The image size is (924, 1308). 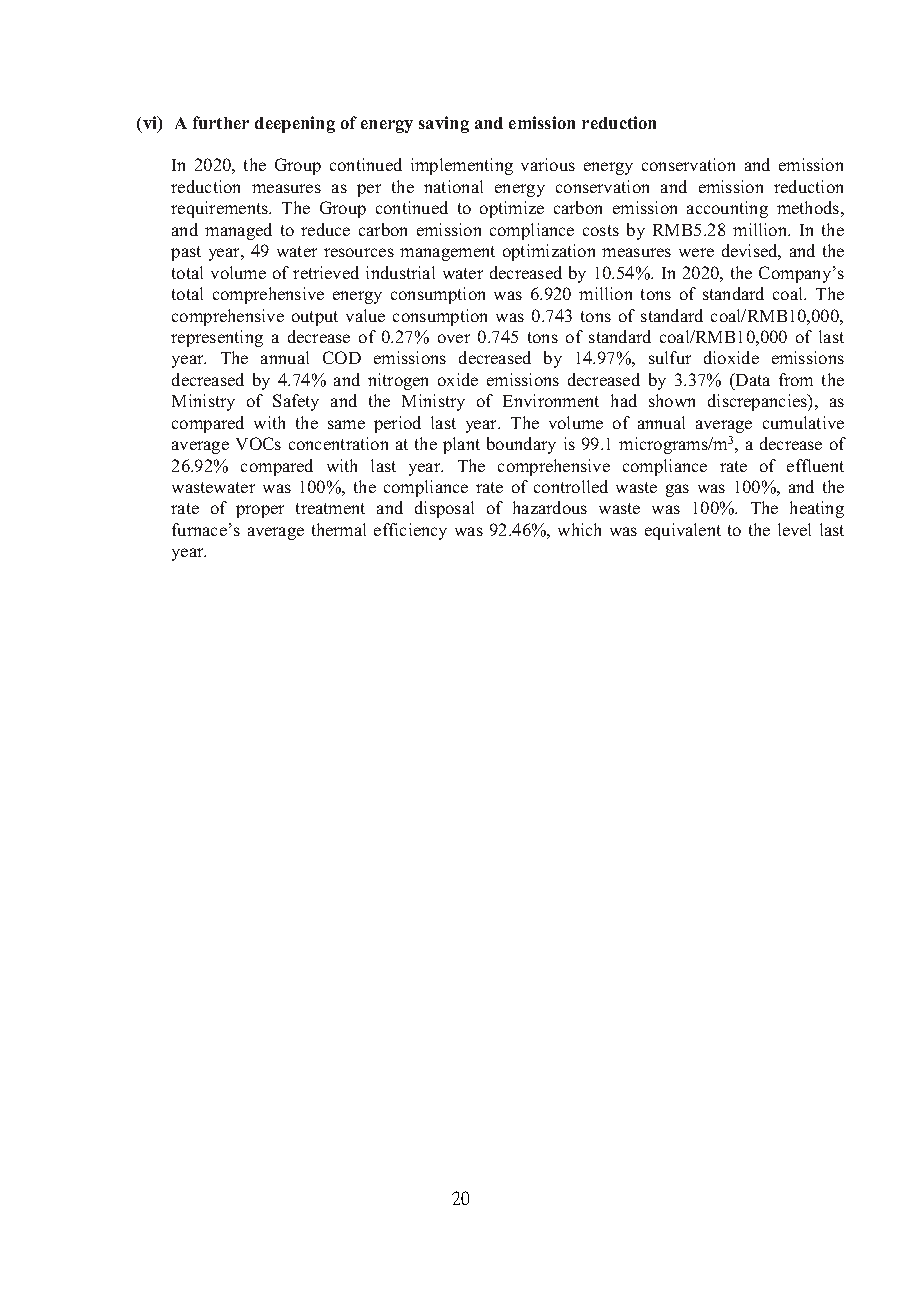 What do you see at coordinates (803, 422) in the screenshot?
I see `cumulative` at bounding box center [803, 422].
